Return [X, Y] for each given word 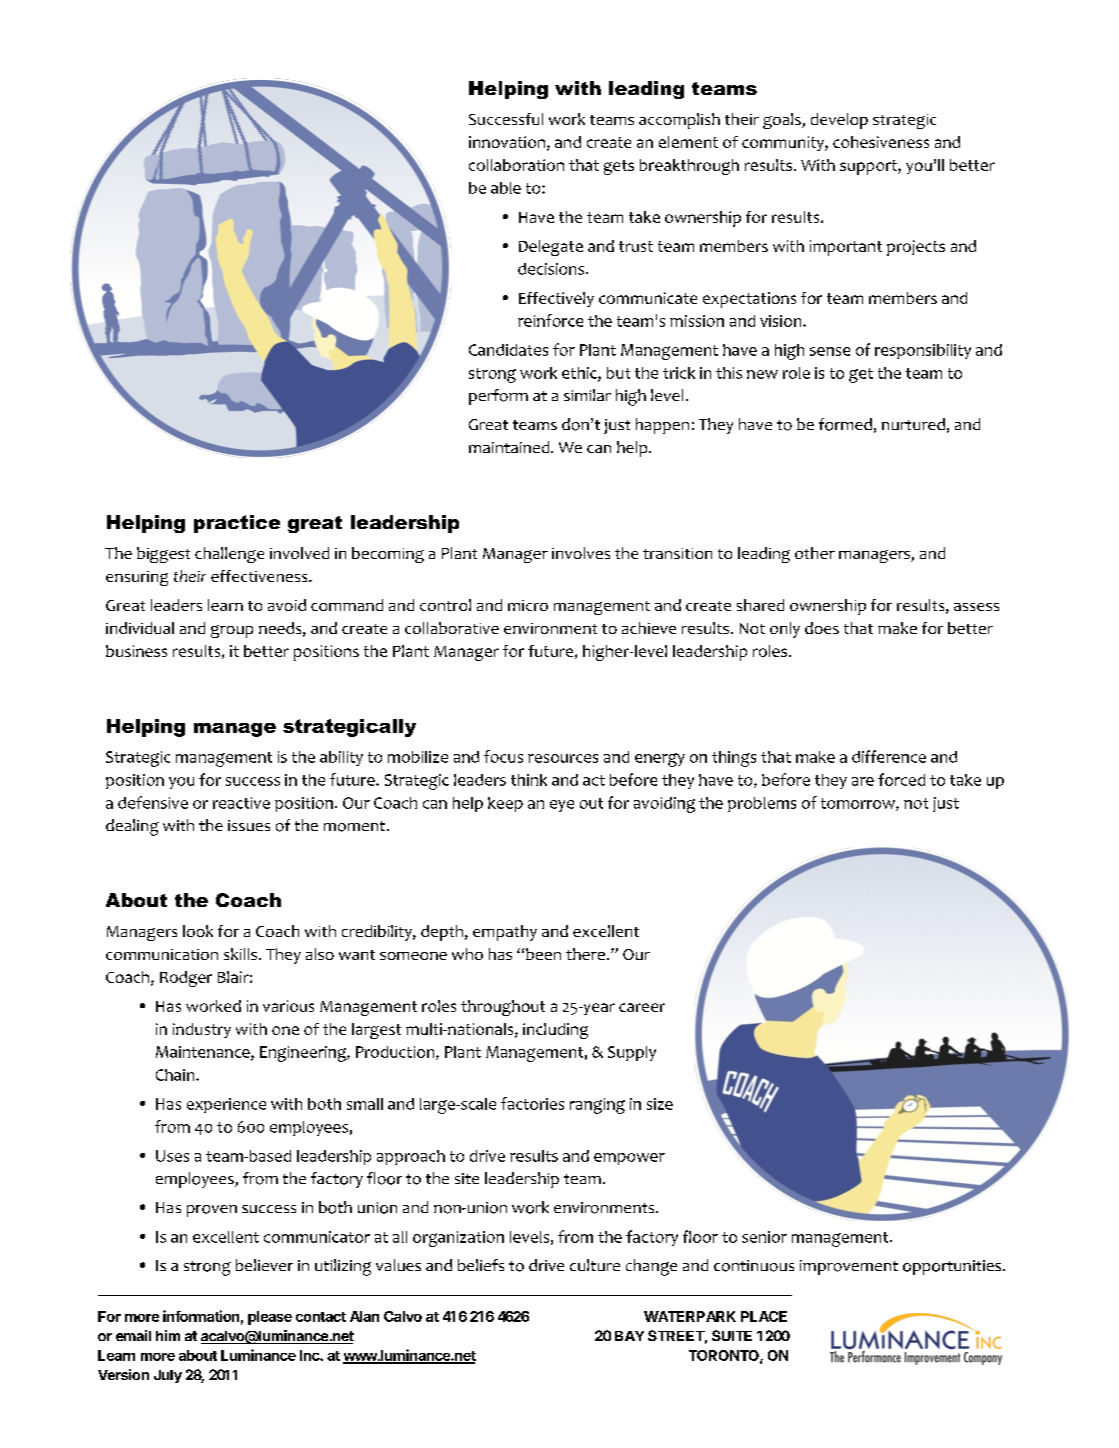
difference [889, 756]
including [555, 1031]
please [270, 1318]
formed [845, 424]
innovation [507, 142]
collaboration [516, 165]
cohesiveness [881, 142]
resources [563, 758]
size [660, 1104]
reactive [241, 803]
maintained [510, 447]
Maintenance [204, 1053]
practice [237, 524]
